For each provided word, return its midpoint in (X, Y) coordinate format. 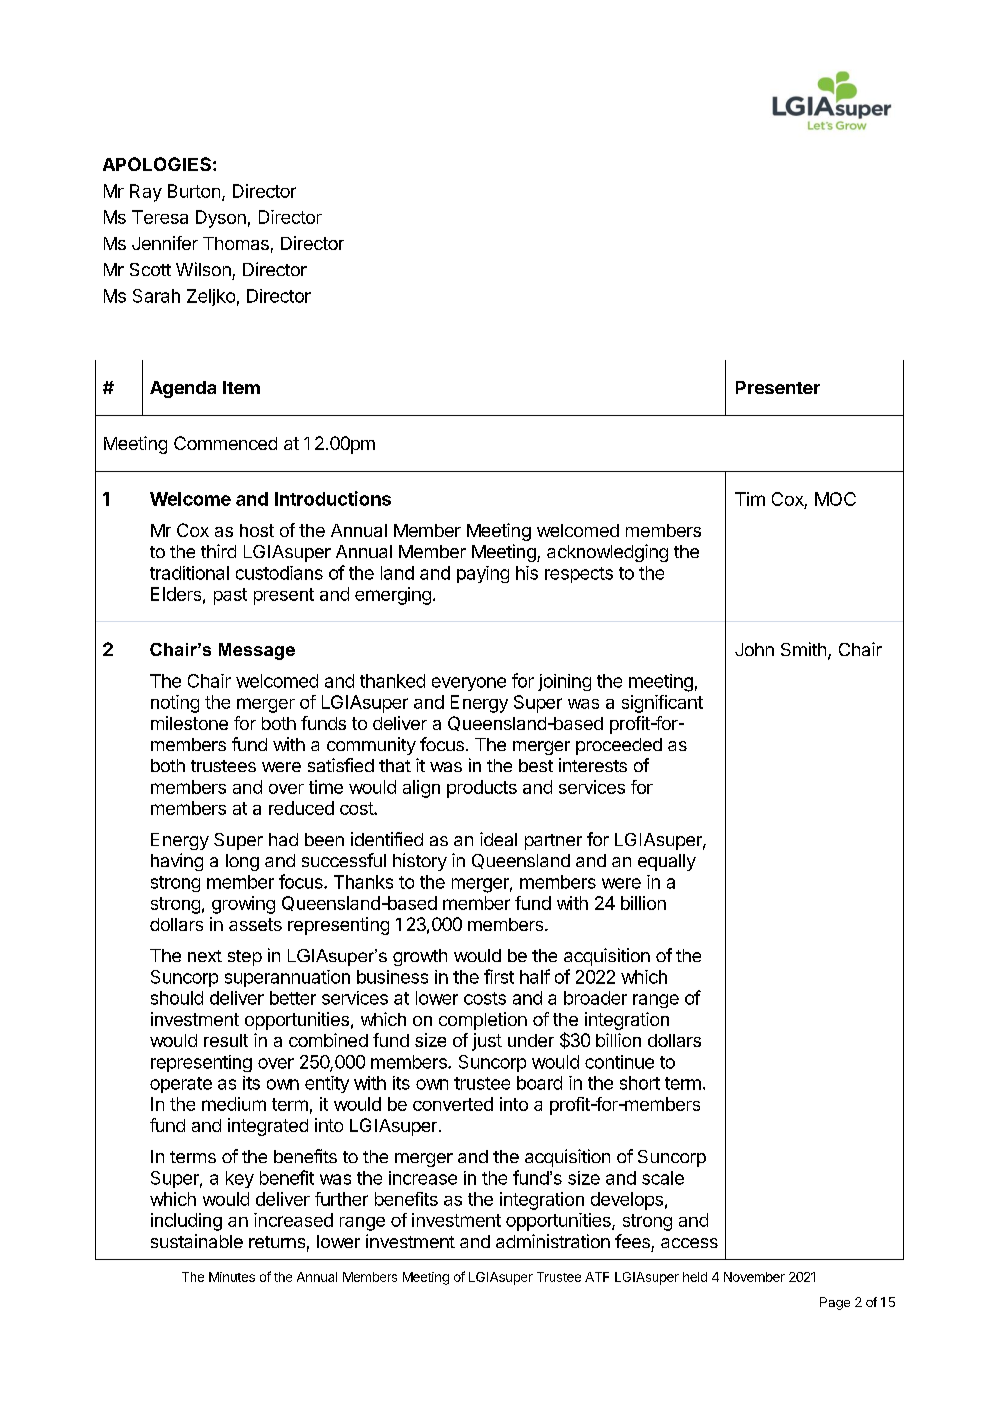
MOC (835, 499)
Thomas (236, 243)
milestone (189, 723)
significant (662, 704)
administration (553, 1241)
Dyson (221, 219)
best (536, 765)
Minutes (232, 1277)
